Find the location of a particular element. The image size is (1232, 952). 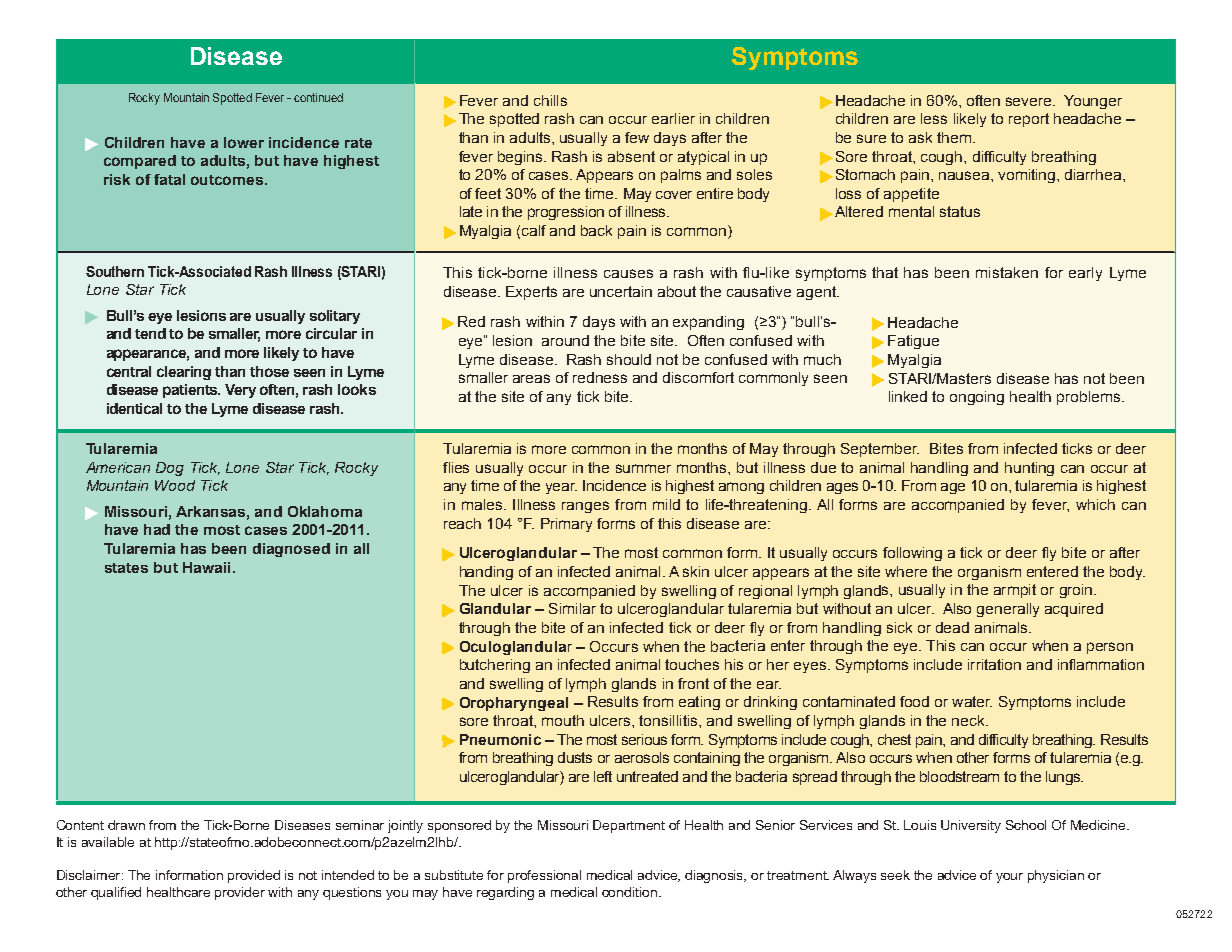

lower is located at coordinates (244, 142).
